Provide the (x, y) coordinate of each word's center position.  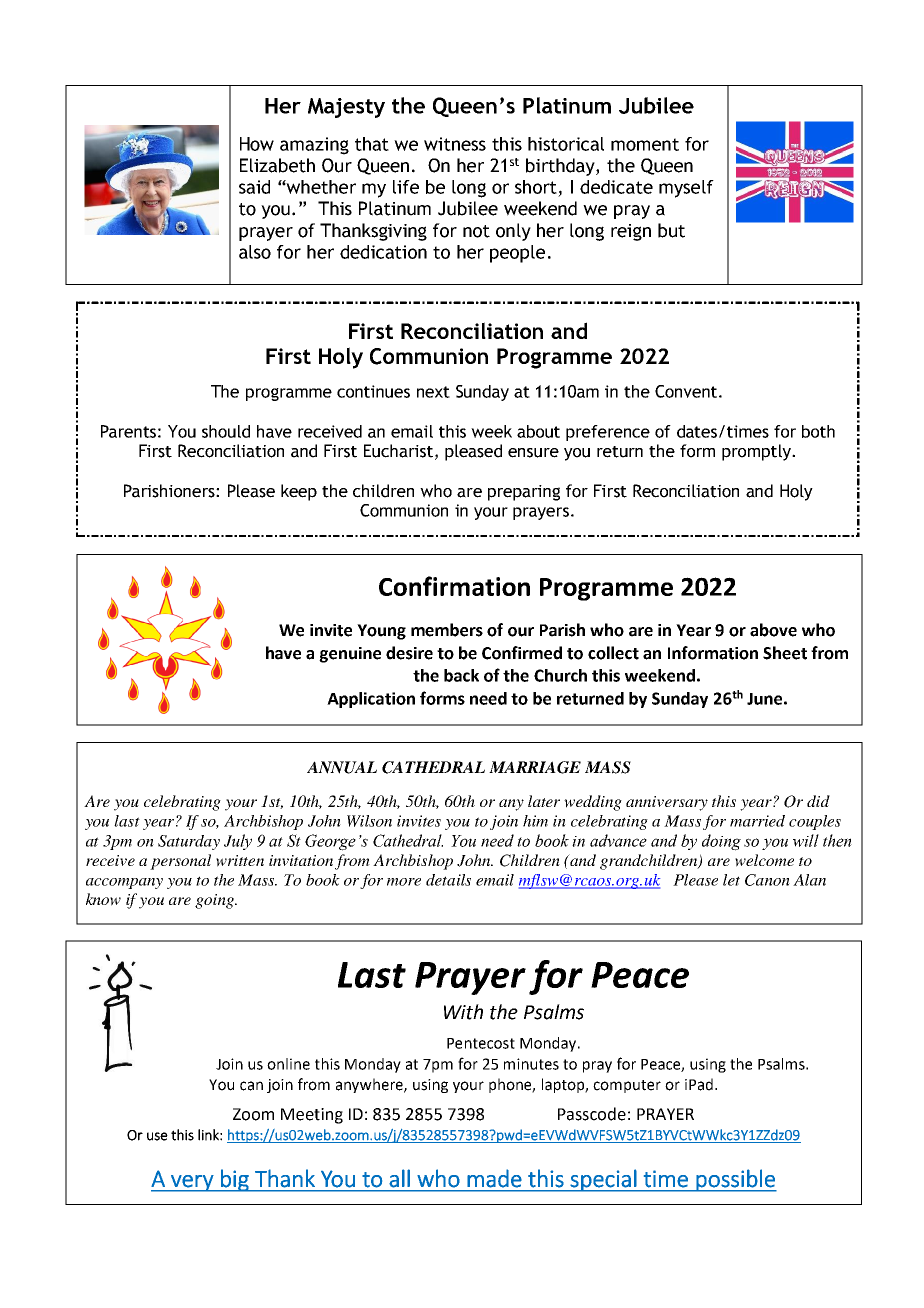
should (226, 431)
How (257, 144)
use (157, 1136)
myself (686, 189)
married (757, 821)
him (535, 821)
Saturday (189, 842)
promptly (757, 452)
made (494, 1178)
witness (455, 144)
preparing (524, 493)
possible (735, 1180)
